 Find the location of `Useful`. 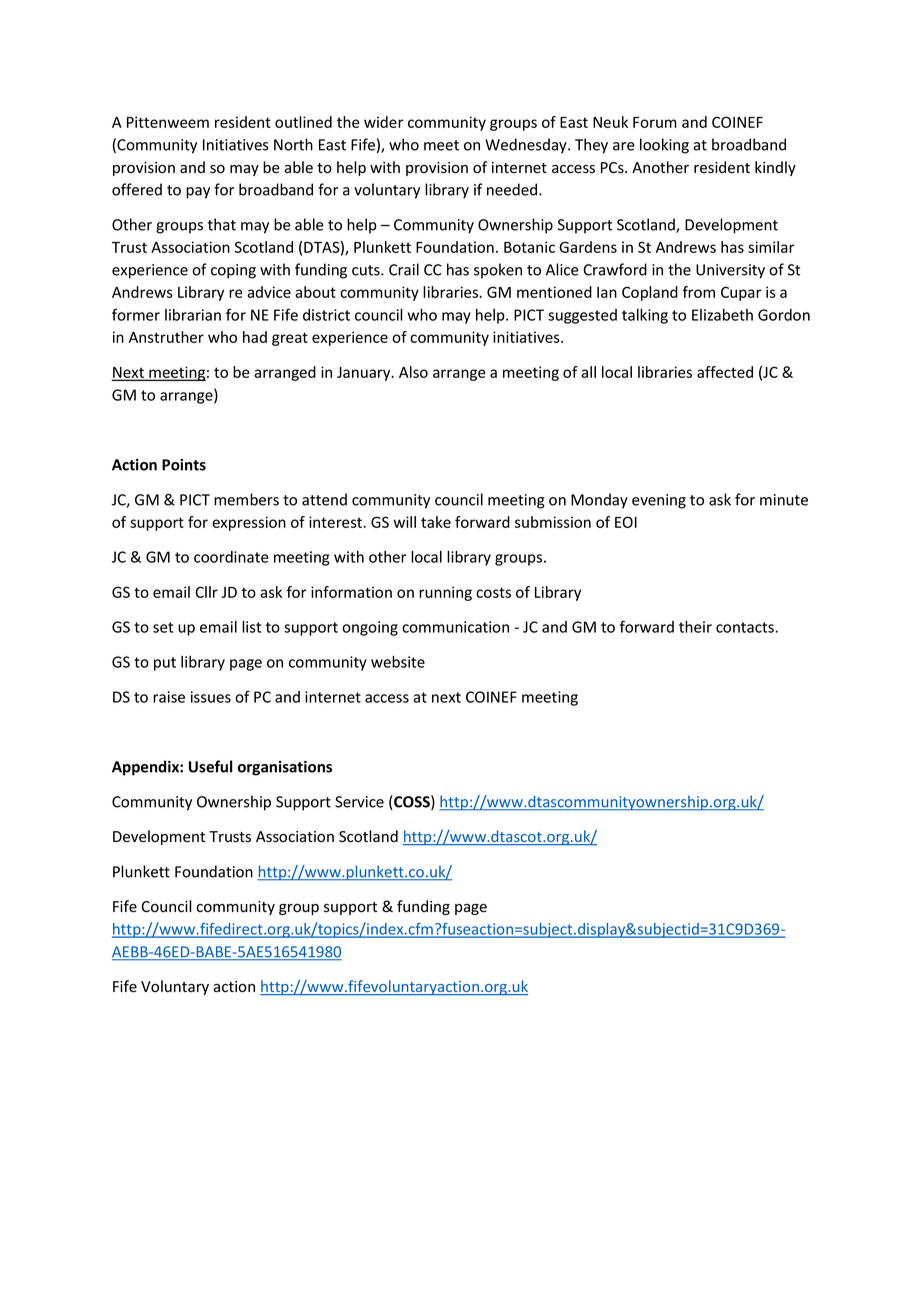

Useful is located at coordinates (210, 766).
